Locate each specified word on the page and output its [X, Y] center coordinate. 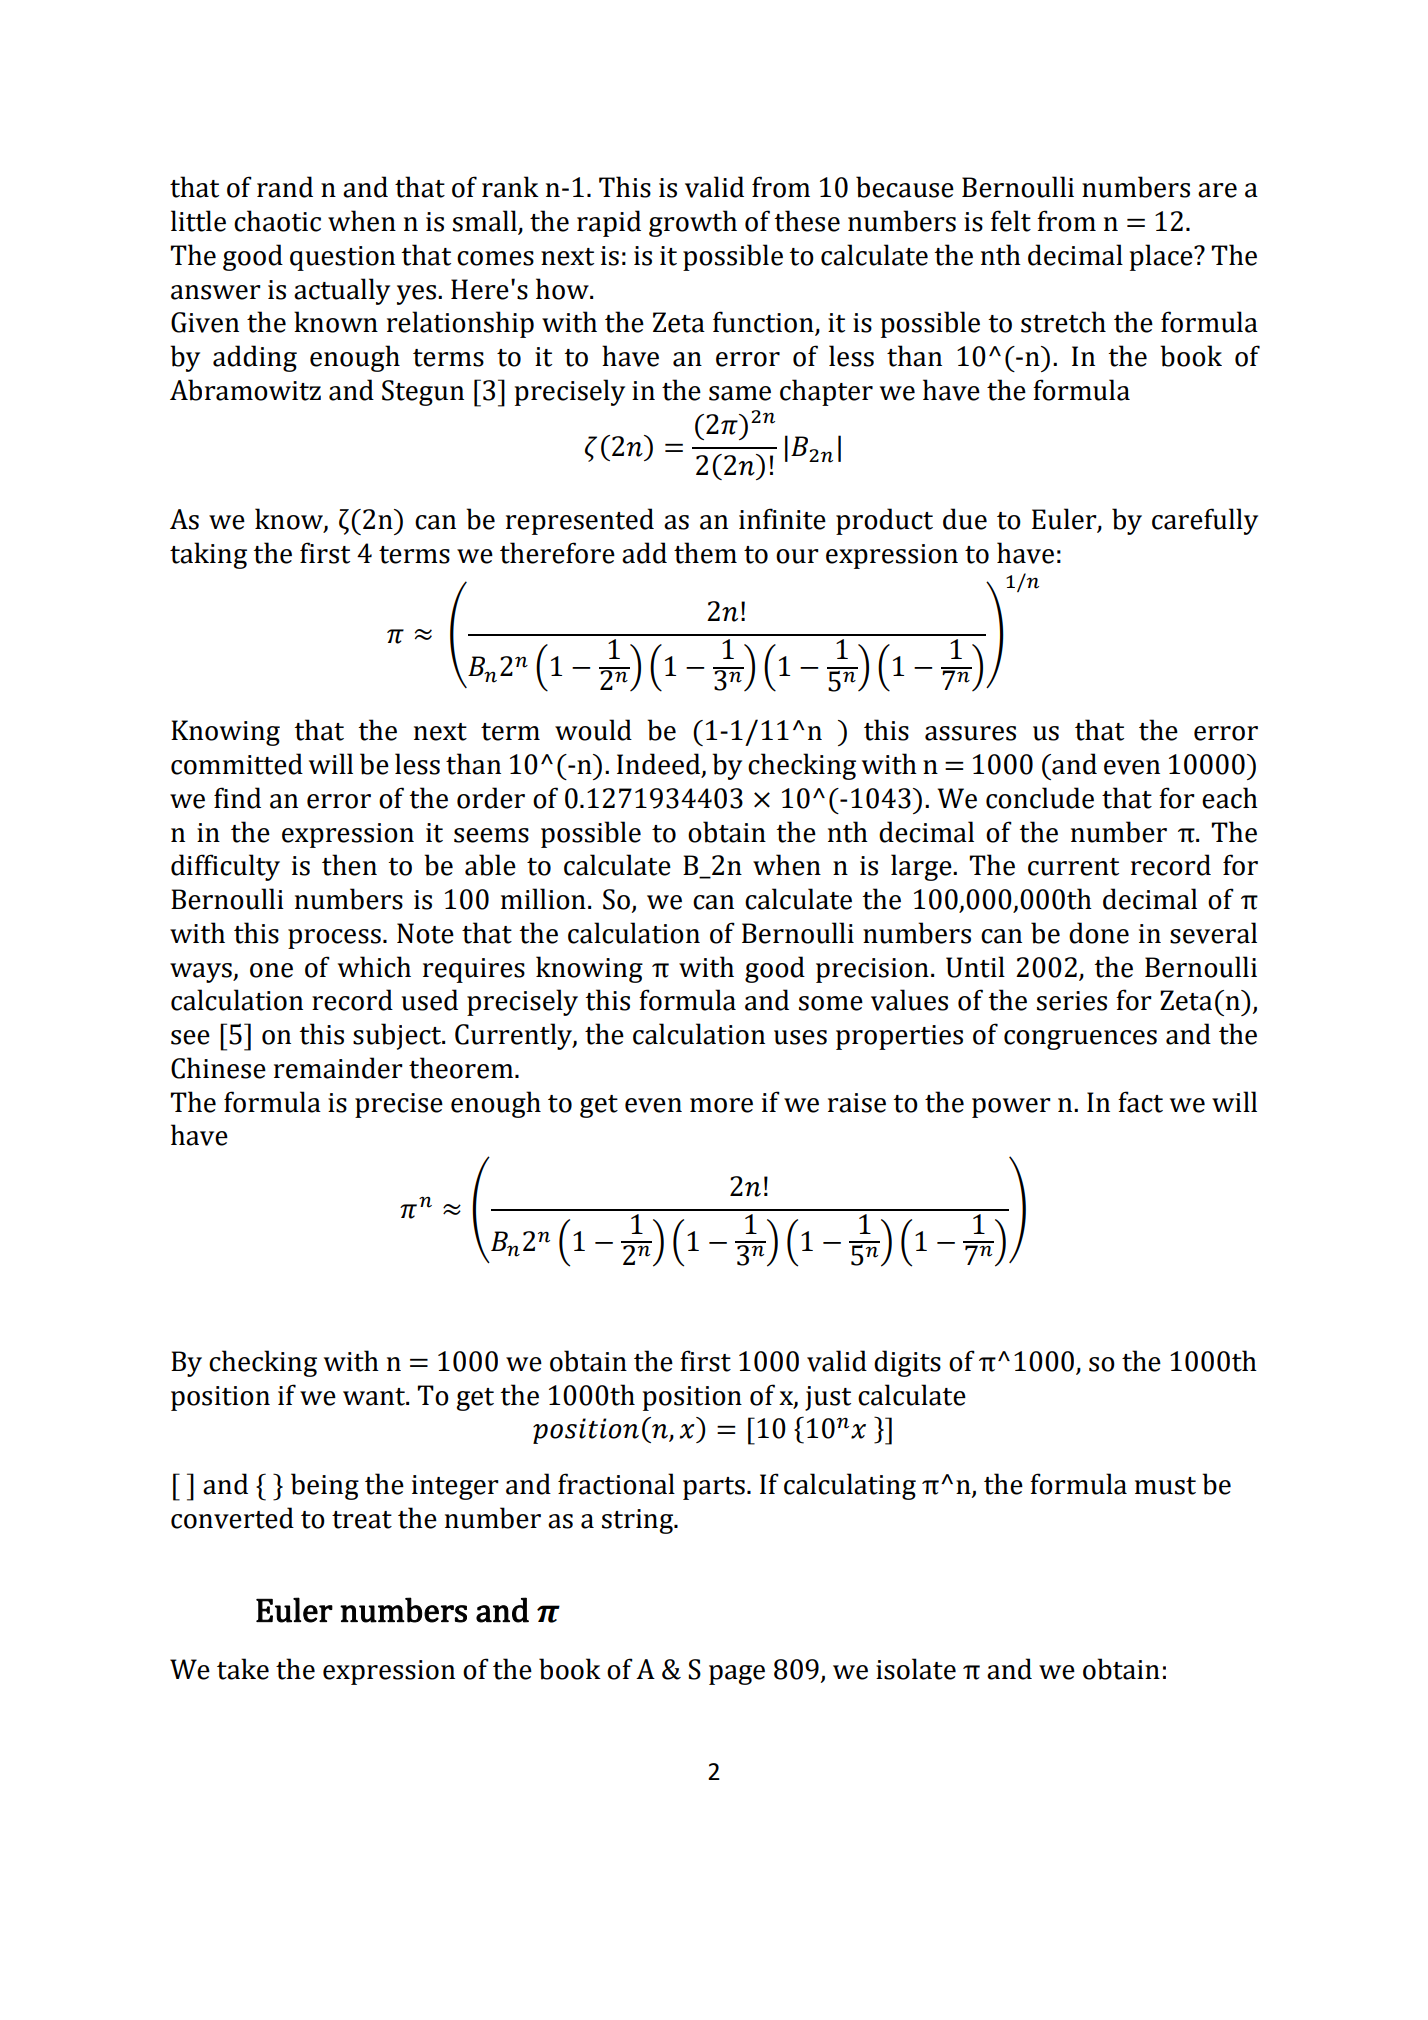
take [243, 1669]
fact [1140, 1102]
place [1162, 257]
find [237, 798]
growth [693, 223]
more [721, 1105]
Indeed [660, 765]
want [375, 1397]
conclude [1040, 798]
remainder [338, 1068]
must [1165, 1486]
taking [208, 555]
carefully [1205, 521]
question [342, 258]
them [705, 553]
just [828, 1398]
